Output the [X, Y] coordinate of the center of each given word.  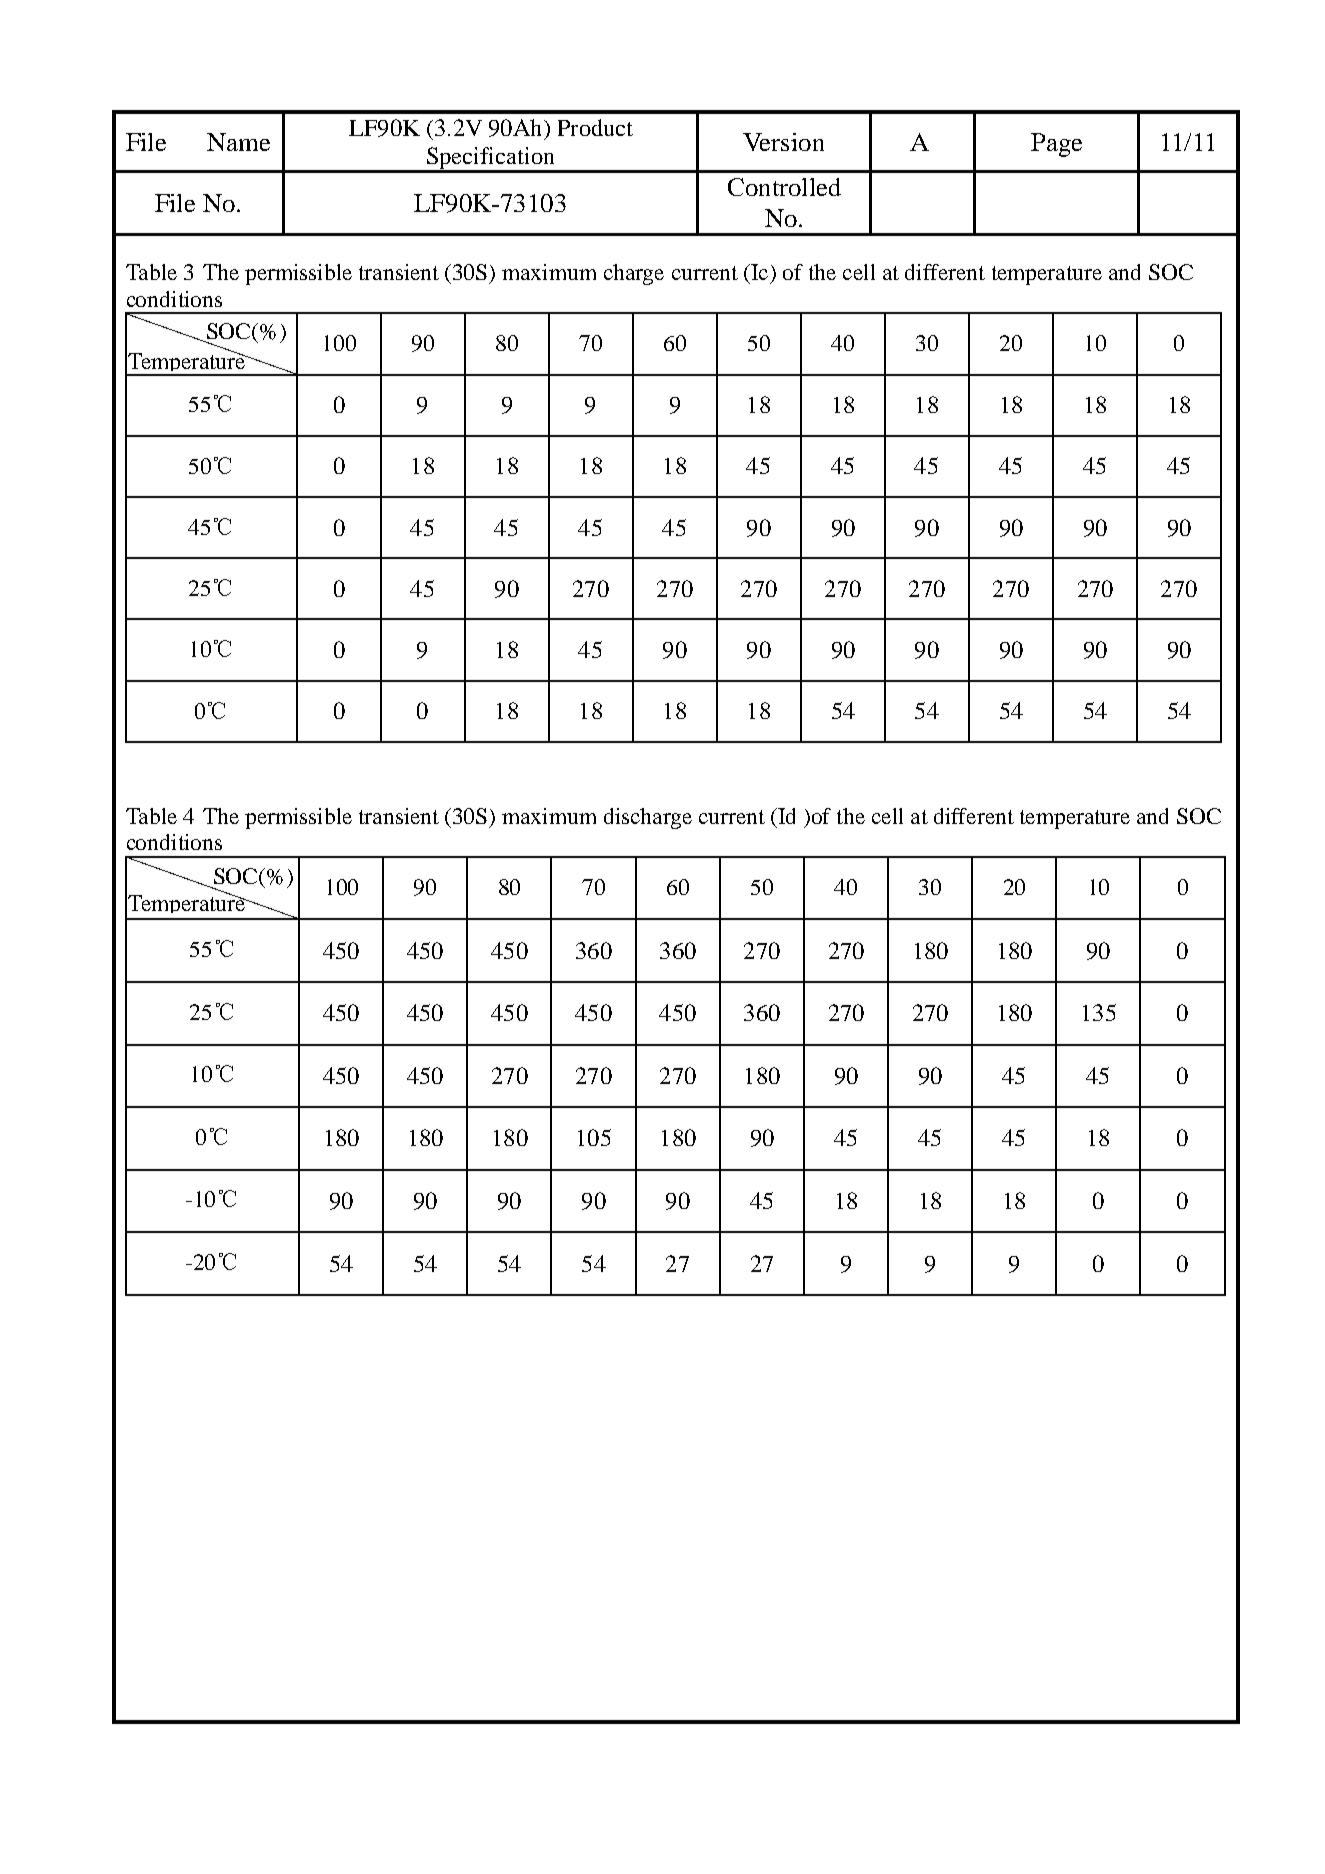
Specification [491, 159]
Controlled [784, 187]
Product [595, 127]
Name [238, 142]
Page [1056, 145]
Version [783, 142]
